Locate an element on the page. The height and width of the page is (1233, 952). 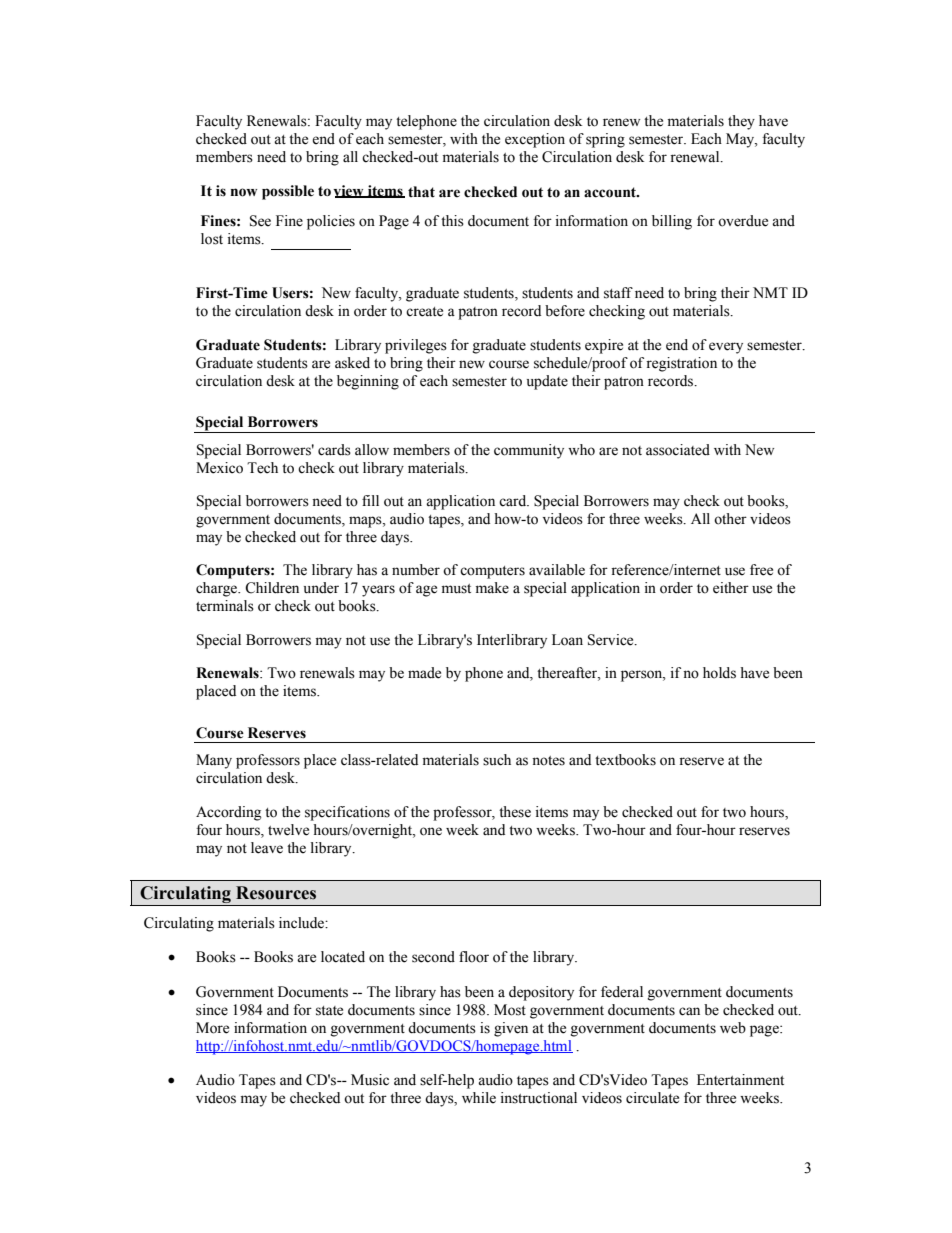
they is located at coordinates (741, 122).
